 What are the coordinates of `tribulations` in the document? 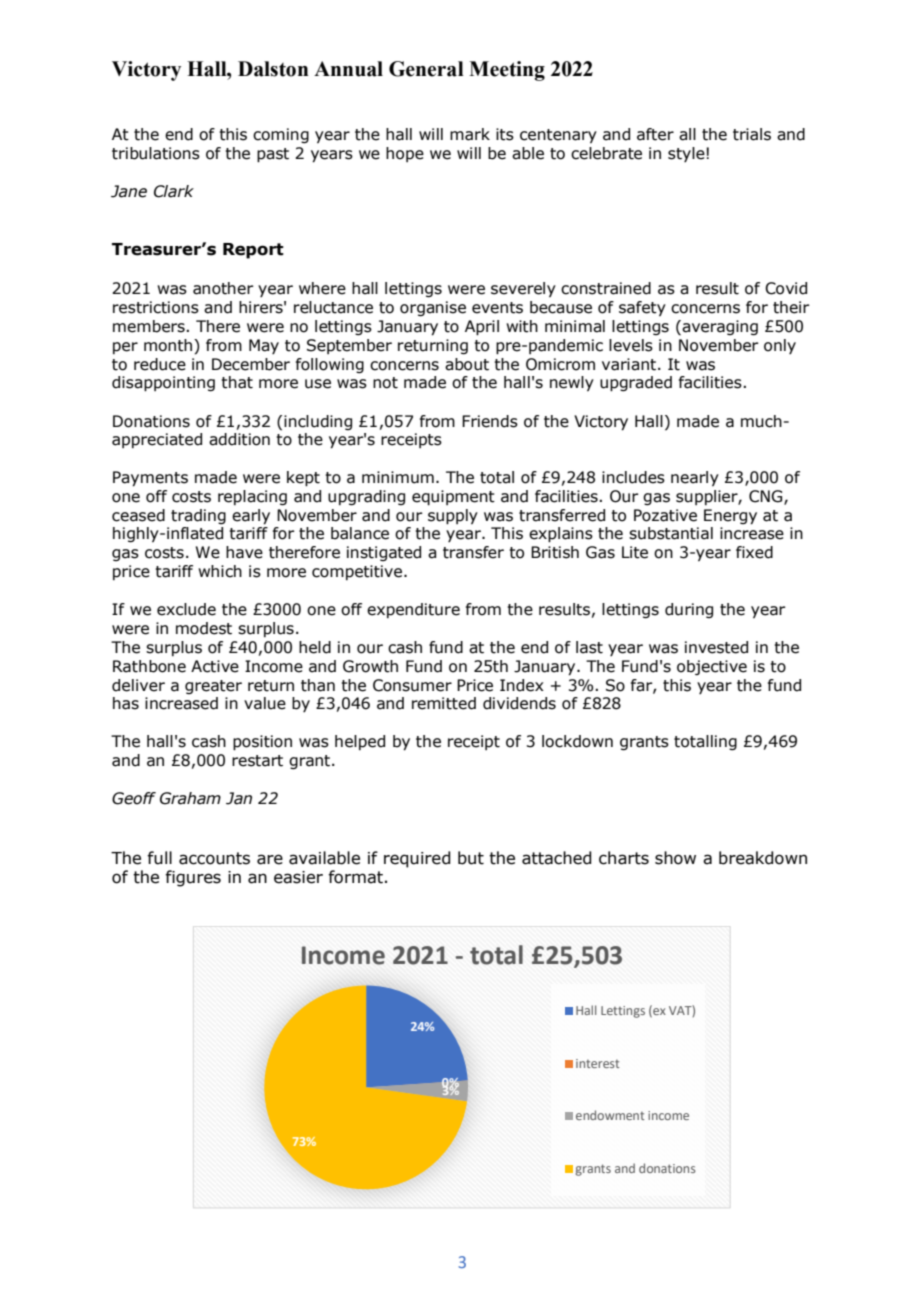 It's located at (156, 153).
